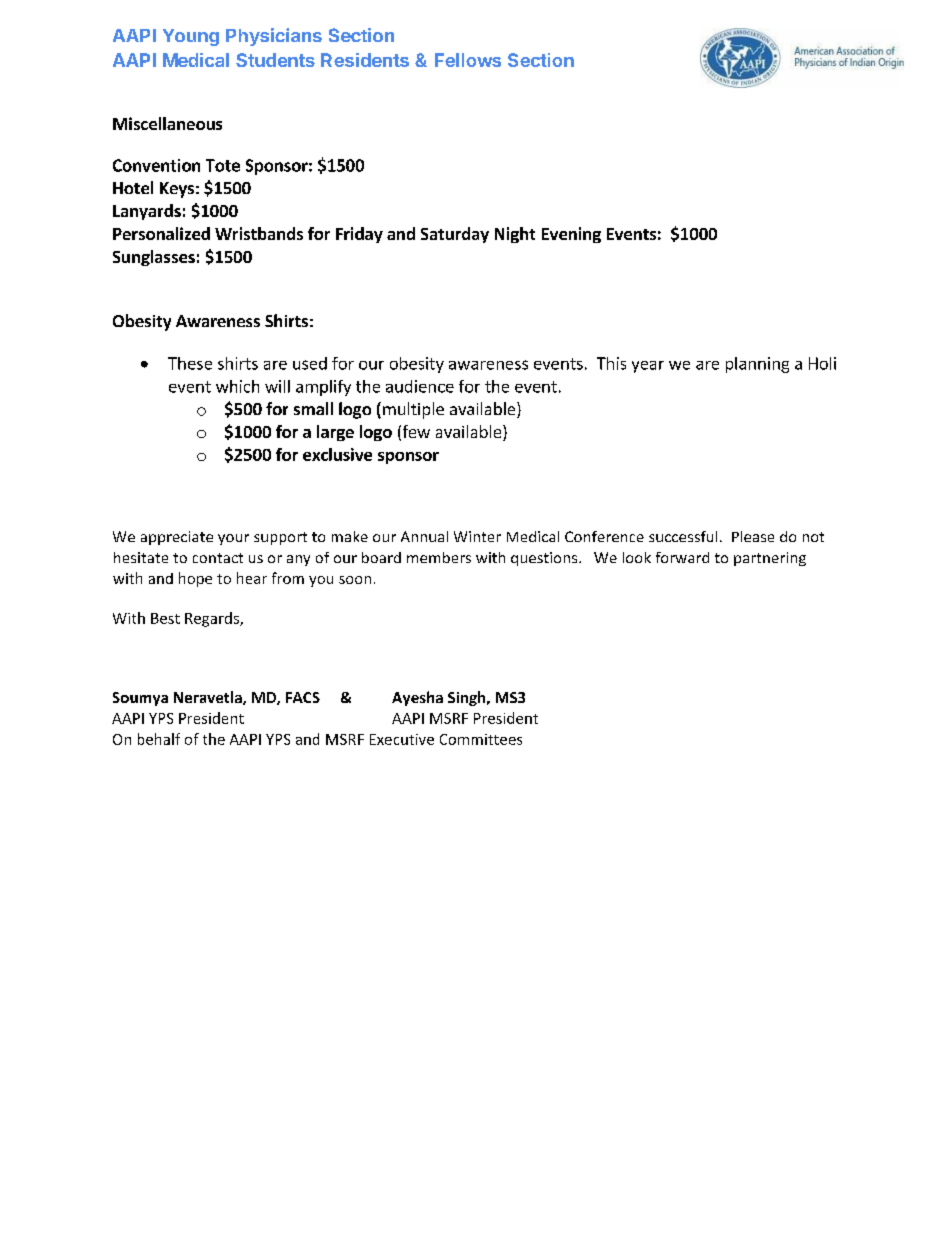  I want to click on partnering, so click(770, 559).
